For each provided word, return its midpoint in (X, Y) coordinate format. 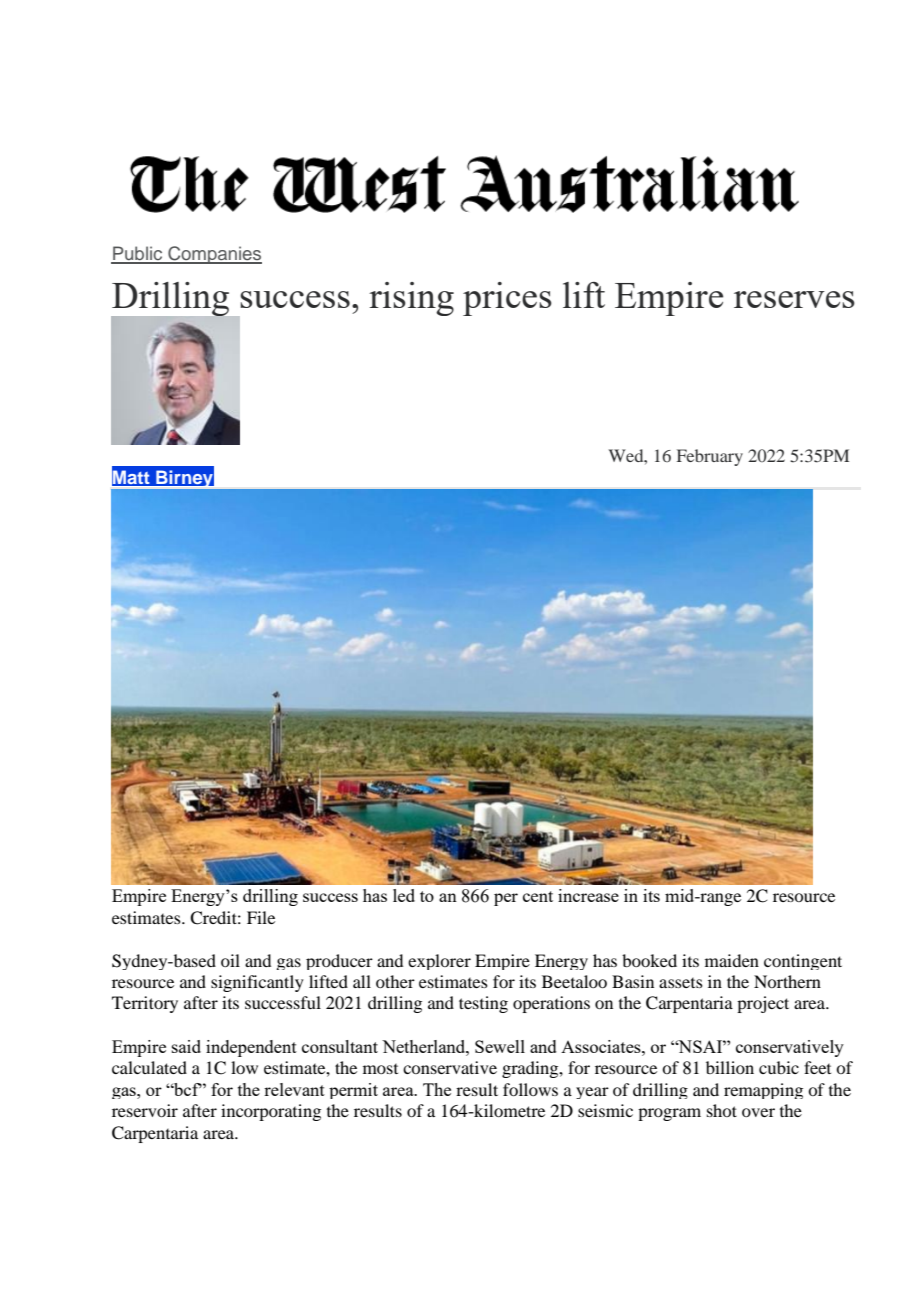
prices (507, 299)
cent (538, 896)
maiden (732, 960)
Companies (214, 255)
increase (588, 895)
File (261, 917)
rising (411, 299)
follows (530, 1089)
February (710, 457)
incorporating (271, 1112)
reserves (794, 299)
